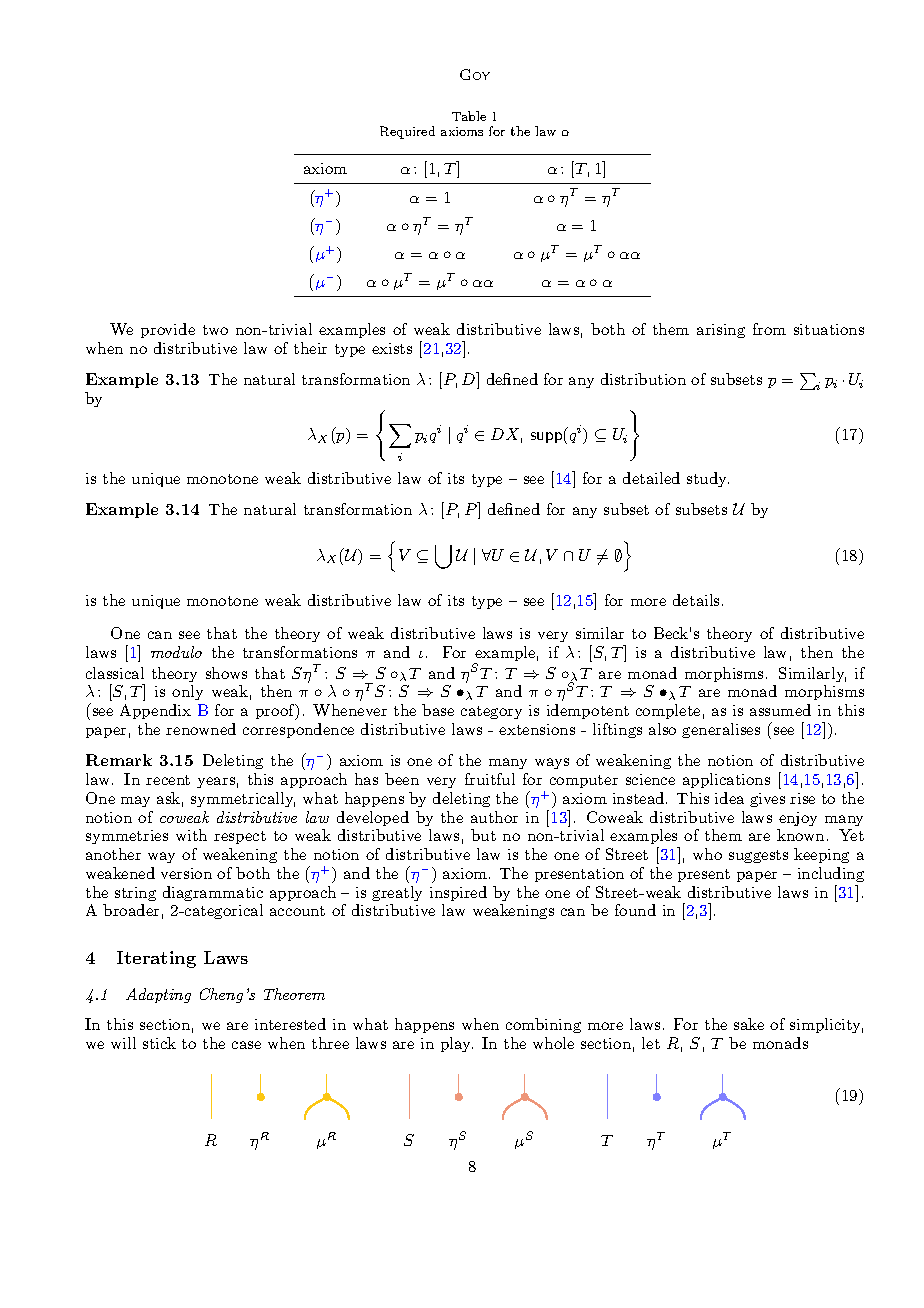  I want to click on Table, so click(469, 116).
